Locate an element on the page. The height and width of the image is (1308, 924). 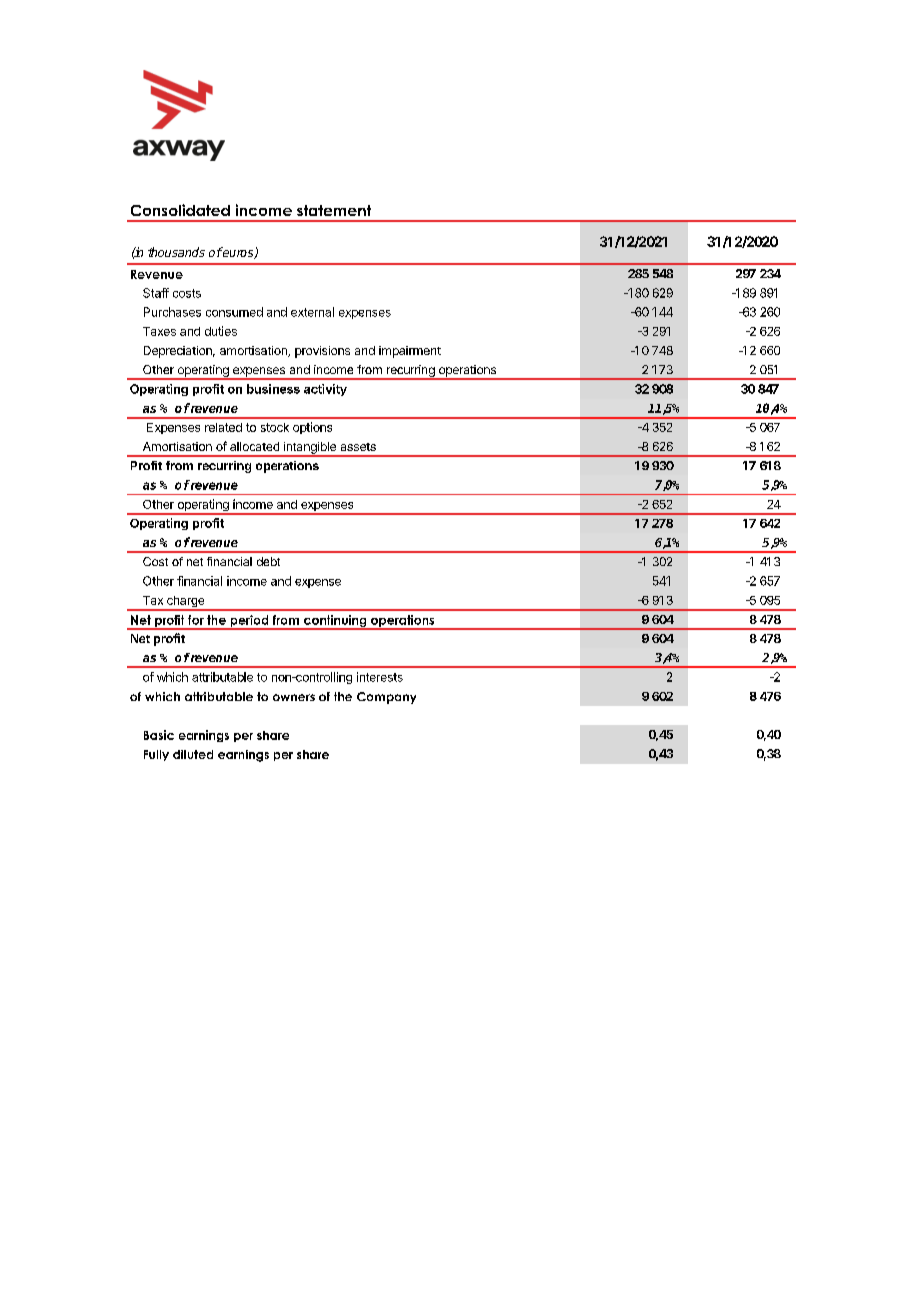
related is located at coordinates (223, 427).
